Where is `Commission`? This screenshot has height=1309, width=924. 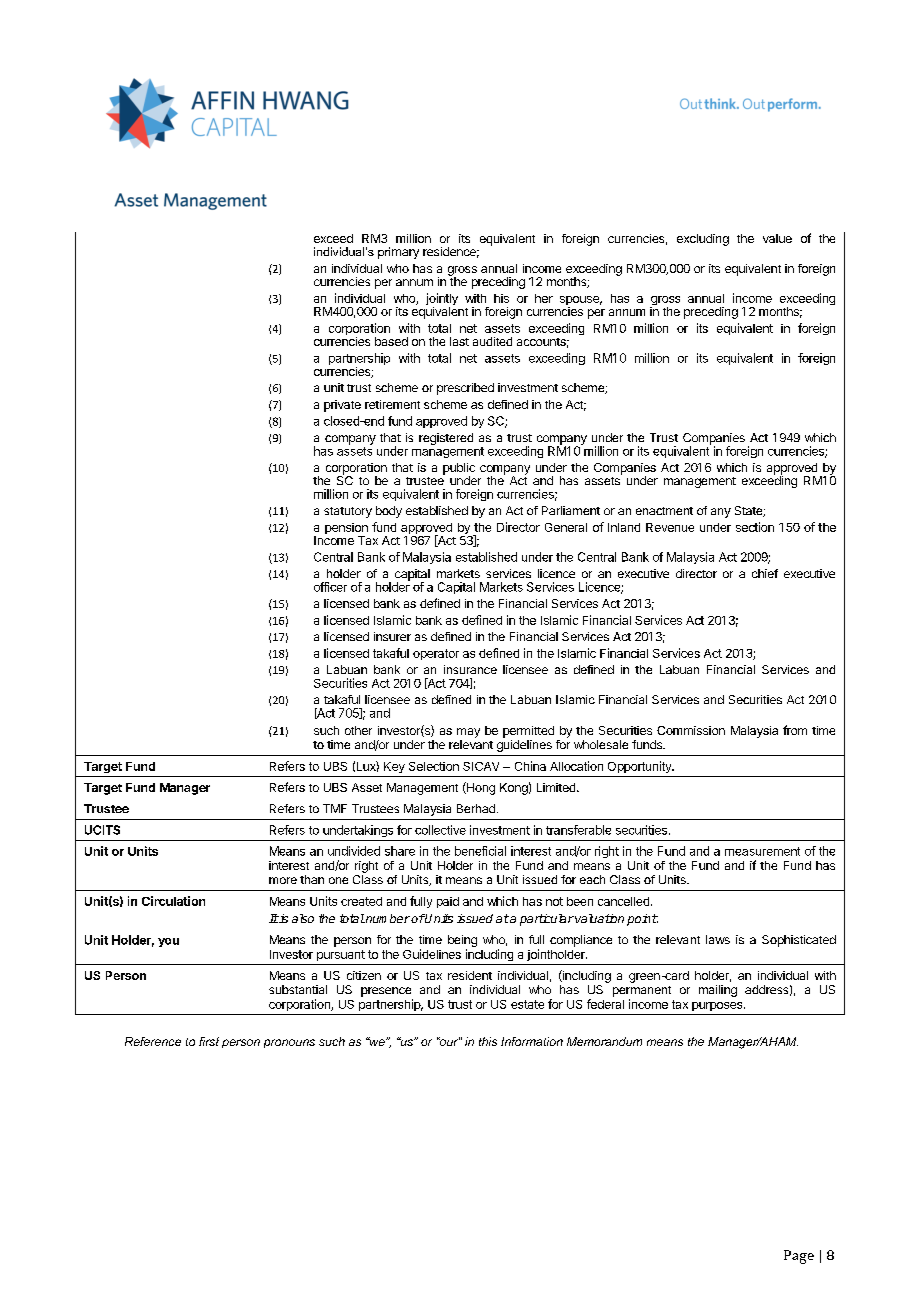
Commission is located at coordinates (691, 730).
